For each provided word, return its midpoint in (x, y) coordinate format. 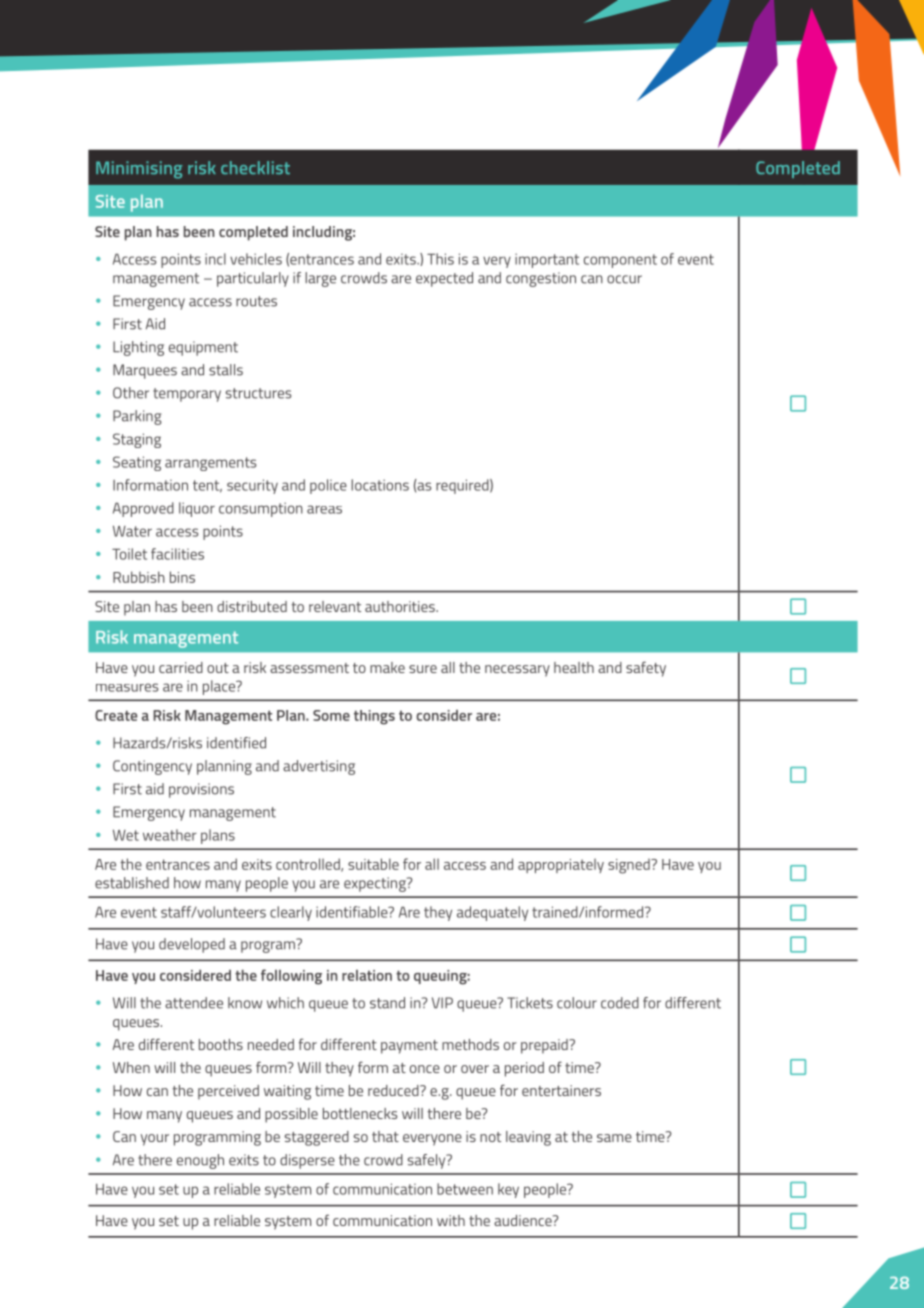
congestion (541, 279)
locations (380, 485)
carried (181, 667)
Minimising (139, 170)
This (440, 259)
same (614, 1138)
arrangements (210, 464)
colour (577, 1003)
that (385, 1136)
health (574, 667)
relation (367, 975)
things (374, 717)
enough (200, 1161)
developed (192, 945)
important (547, 260)
